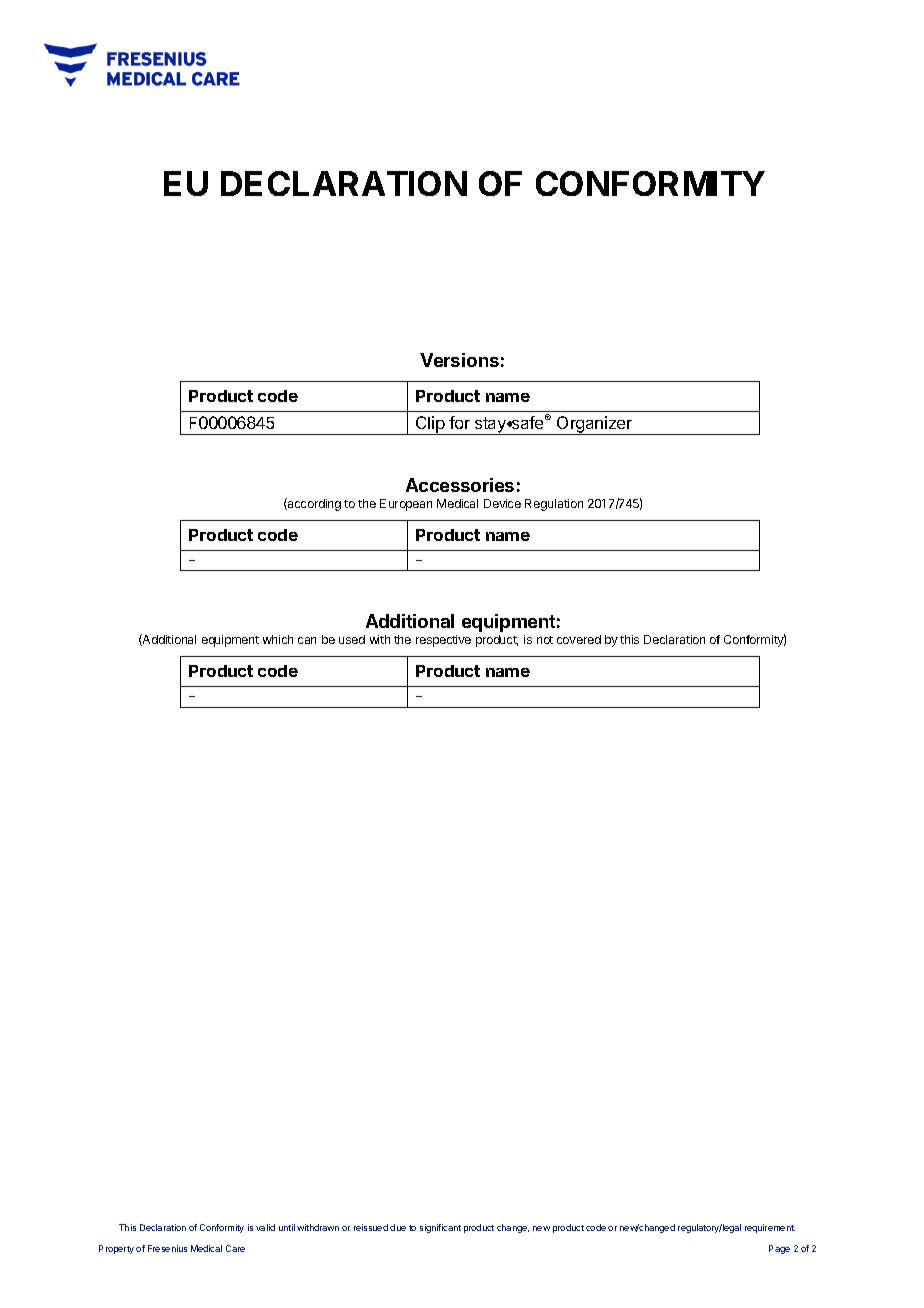  What do you see at coordinates (313, 504) in the page?
I see `according` at bounding box center [313, 504].
